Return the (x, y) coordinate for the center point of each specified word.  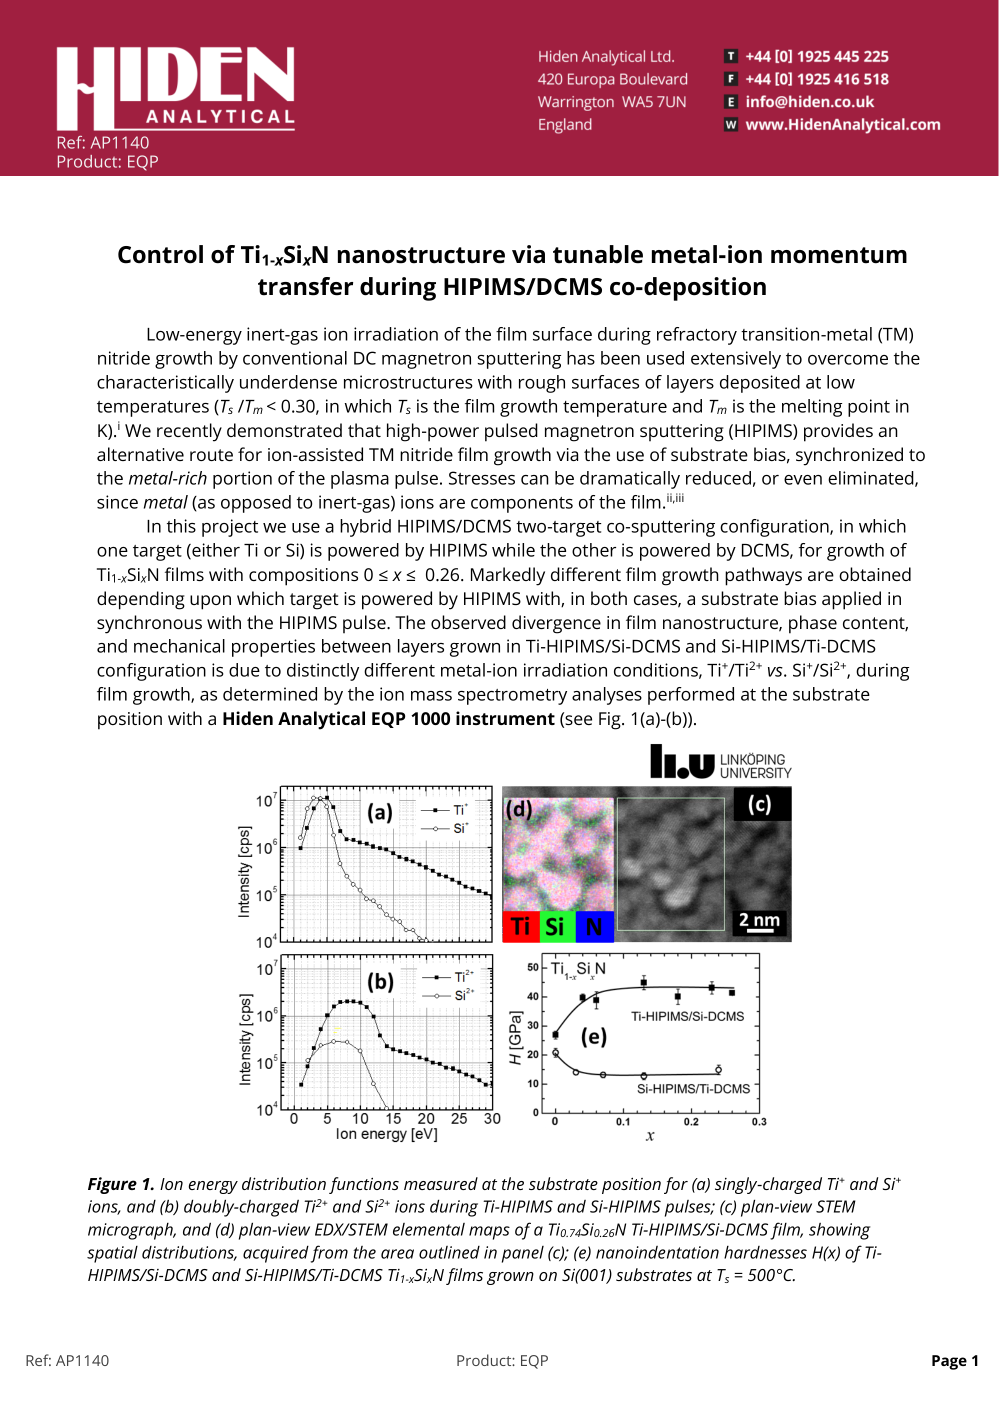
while (513, 550)
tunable (598, 254)
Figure (112, 1185)
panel (523, 1254)
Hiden (248, 718)
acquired (276, 1254)
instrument (505, 718)
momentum (839, 255)
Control (160, 254)
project (230, 528)
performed (691, 696)
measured (441, 1183)
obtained (875, 574)
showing (839, 1231)
